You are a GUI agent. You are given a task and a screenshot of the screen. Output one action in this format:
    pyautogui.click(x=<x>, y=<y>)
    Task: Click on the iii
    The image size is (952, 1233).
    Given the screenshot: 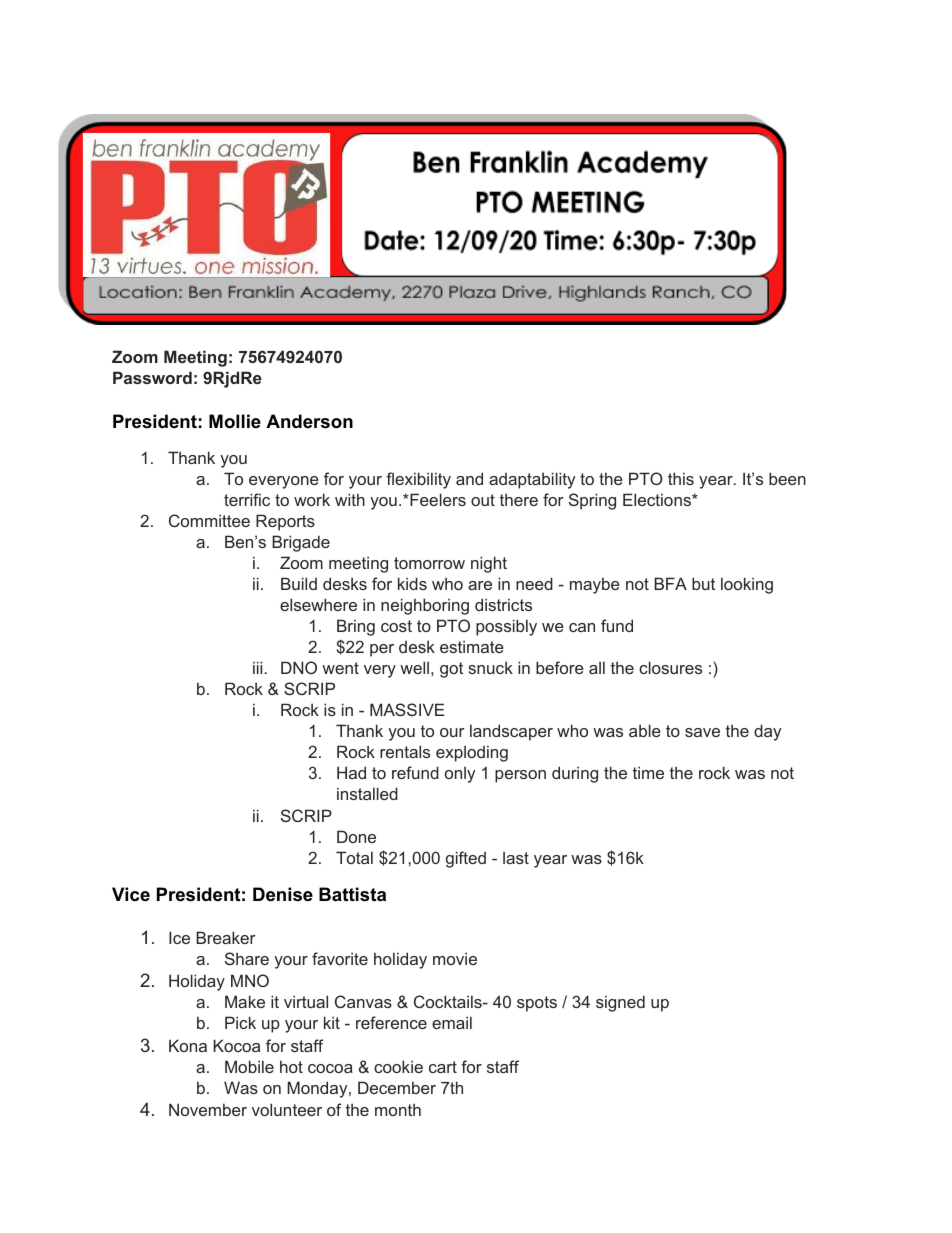 What is the action you would take?
    pyautogui.click(x=257, y=667)
